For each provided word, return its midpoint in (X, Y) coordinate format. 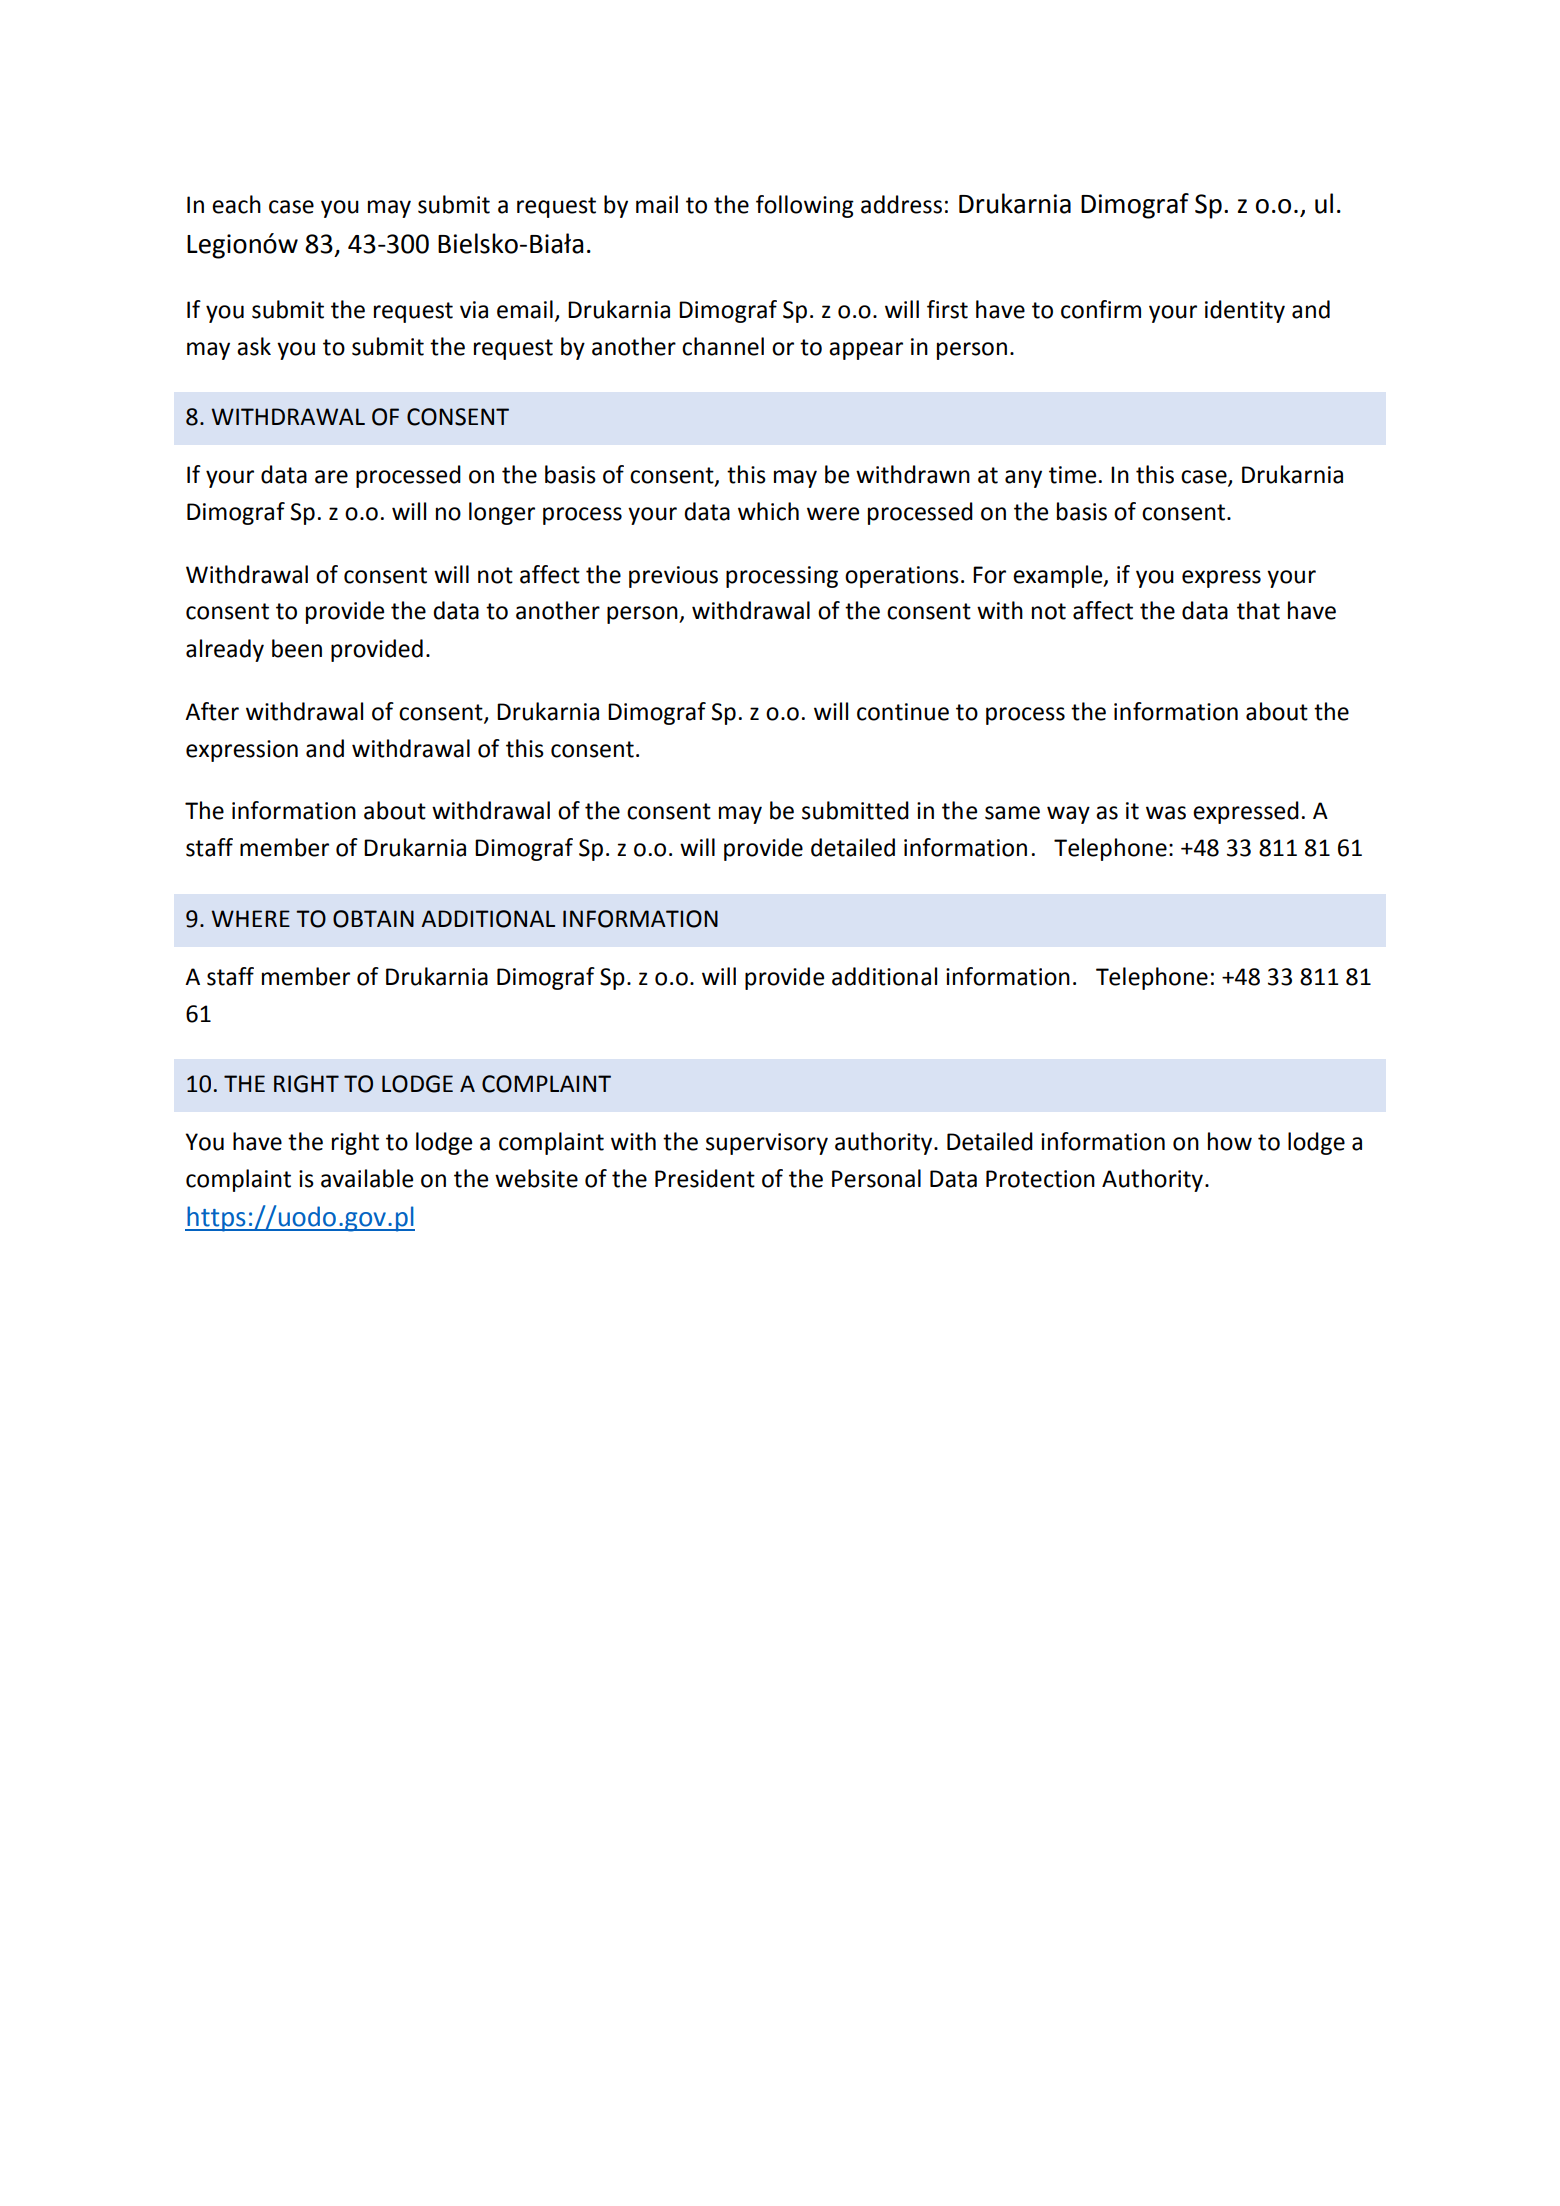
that (1258, 610)
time (1072, 475)
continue (903, 712)
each (236, 204)
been (297, 648)
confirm (1101, 309)
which (768, 511)
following (805, 206)
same (1012, 813)
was (1166, 813)
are (331, 477)
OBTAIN (373, 919)
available (367, 1178)
